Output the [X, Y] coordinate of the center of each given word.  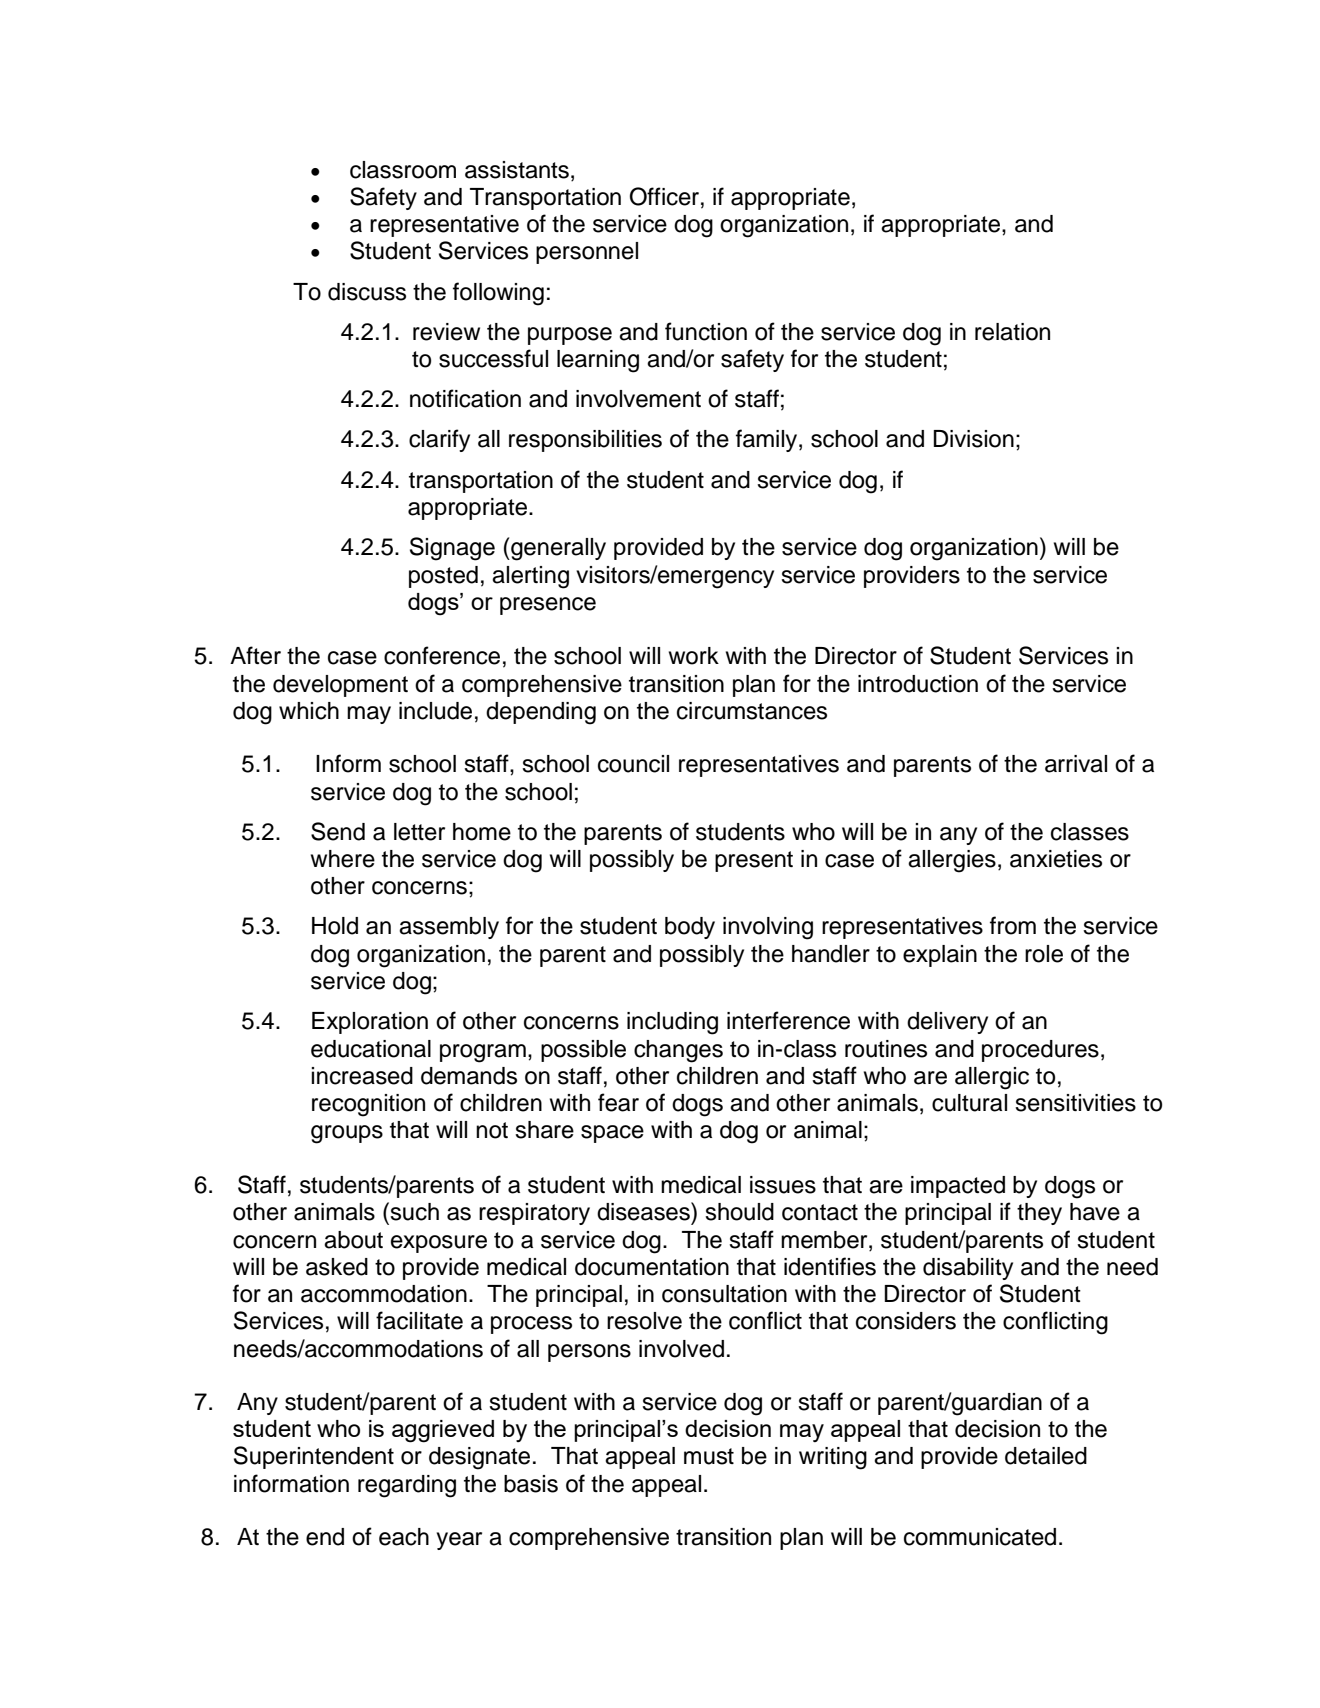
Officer [664, 196]
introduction [918, 684]
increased [362, 1076]
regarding [407, 1486]
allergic [992, 1078]
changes [678, 1051]
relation [1012, 332]
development [340, 686]
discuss [367, 292]
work [694, 656]
